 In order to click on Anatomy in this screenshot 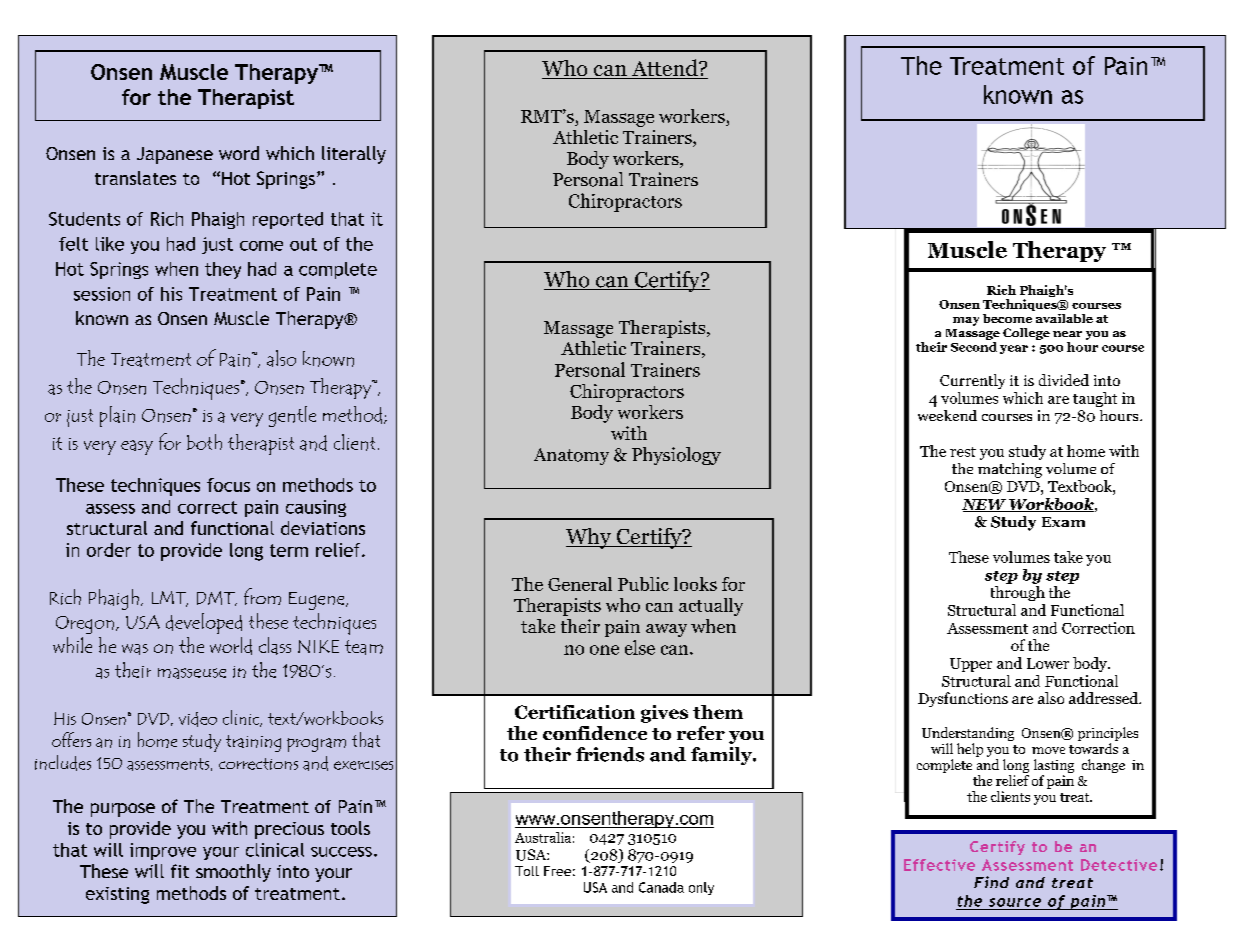, I will do `click(571, 456)`.
